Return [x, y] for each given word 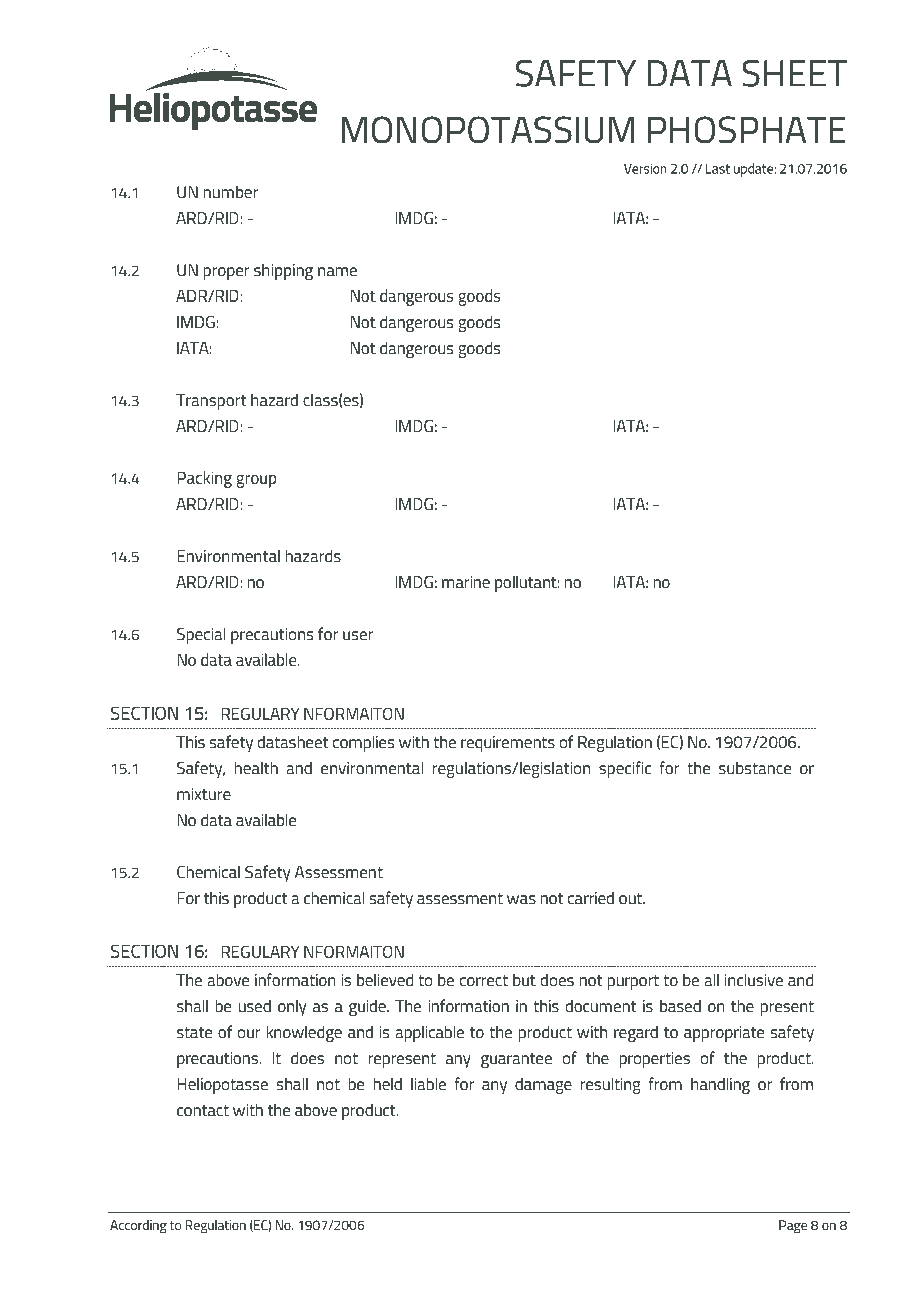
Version [645, 168]
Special [201, 635]
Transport [211, 402]
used [254, 1005]
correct [484, 980]
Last [718, 169]
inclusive [754, 979]
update [754, 170]
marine [466, 582]
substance [755, 767]
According [138, 1227]
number [230, 191]
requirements [508, 744]
